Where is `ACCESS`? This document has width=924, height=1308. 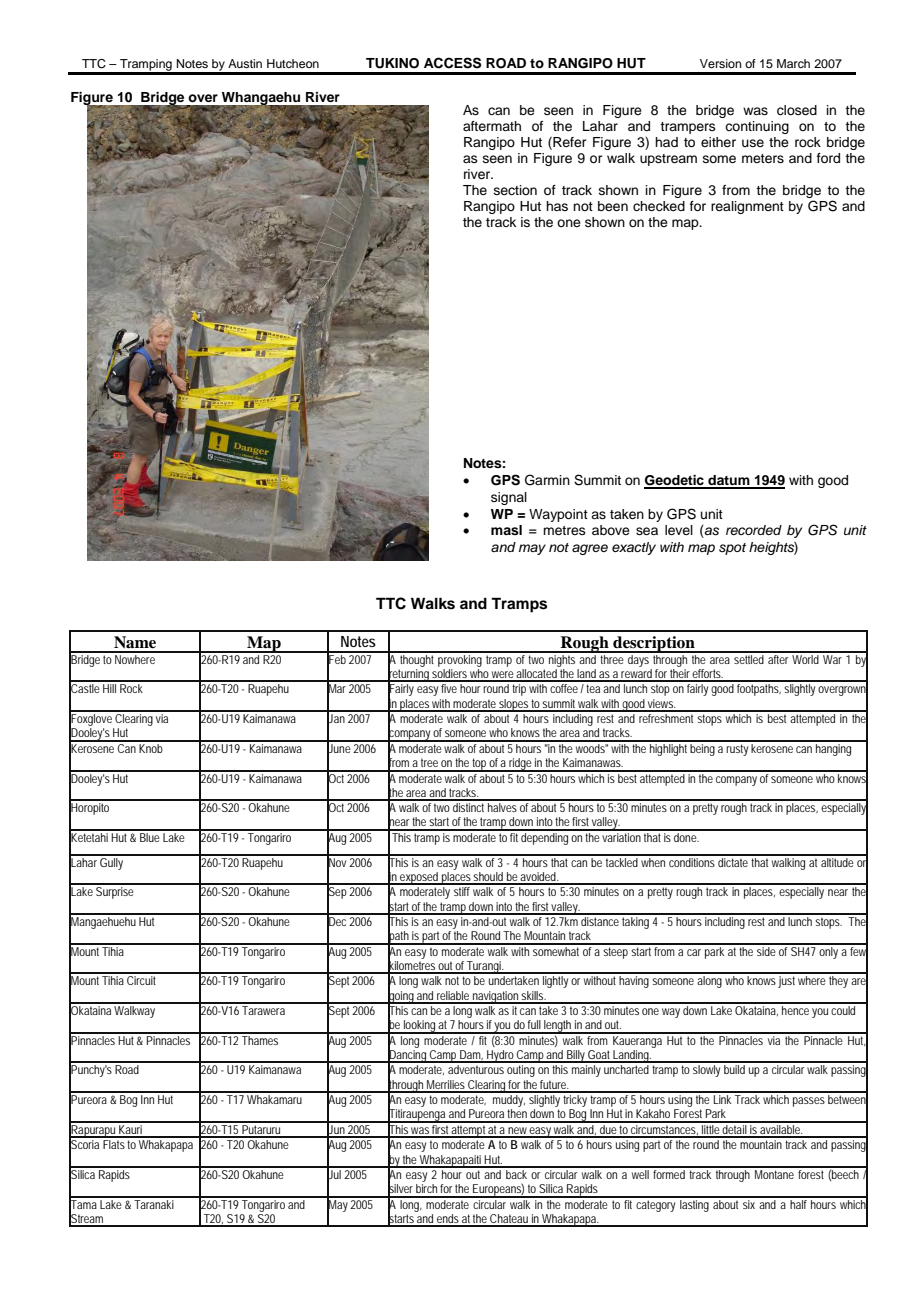 ACCESS is located at coordinates (452, 63).
